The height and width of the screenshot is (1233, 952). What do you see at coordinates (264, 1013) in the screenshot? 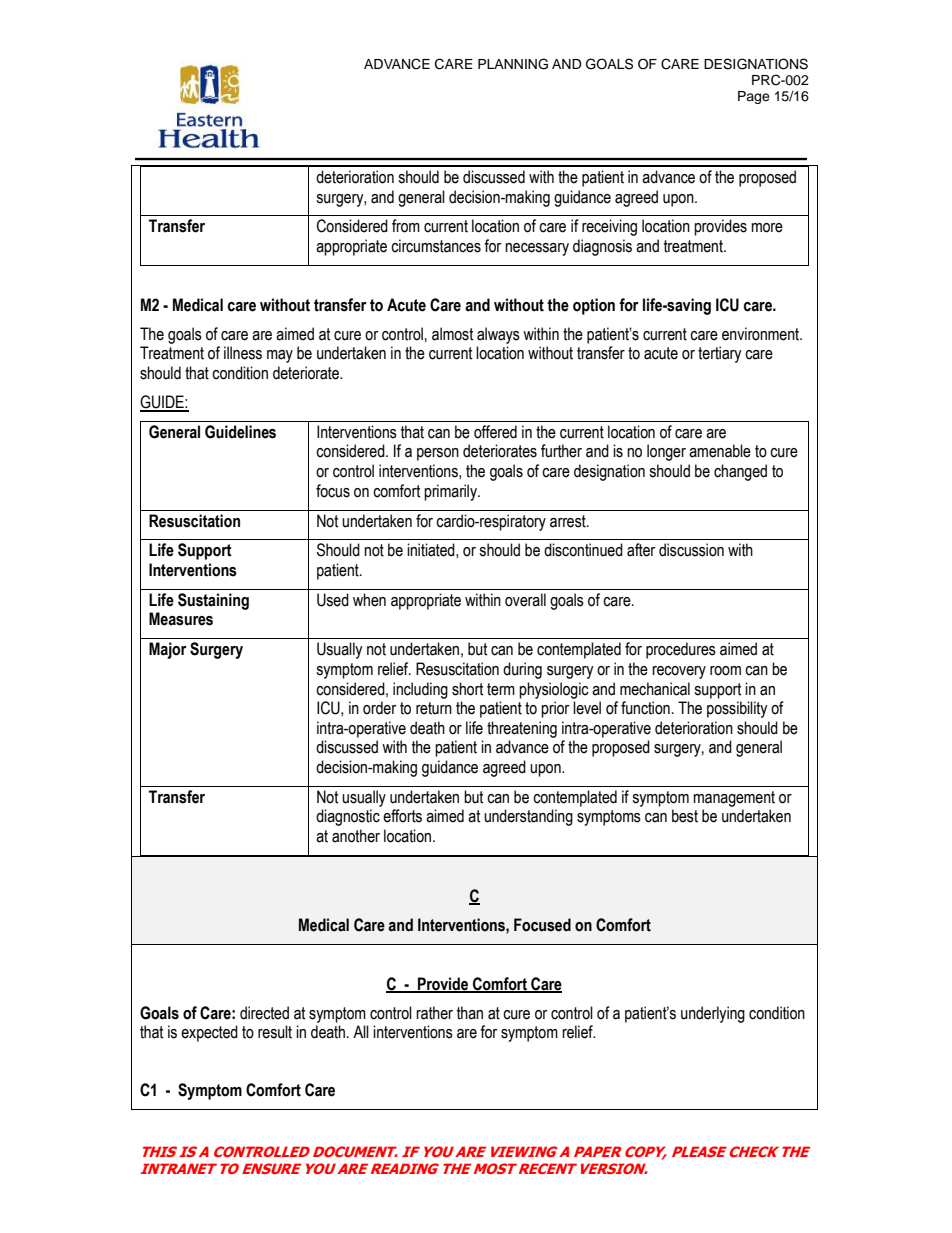
I see `directed` at bounding box center [264, 1013].
